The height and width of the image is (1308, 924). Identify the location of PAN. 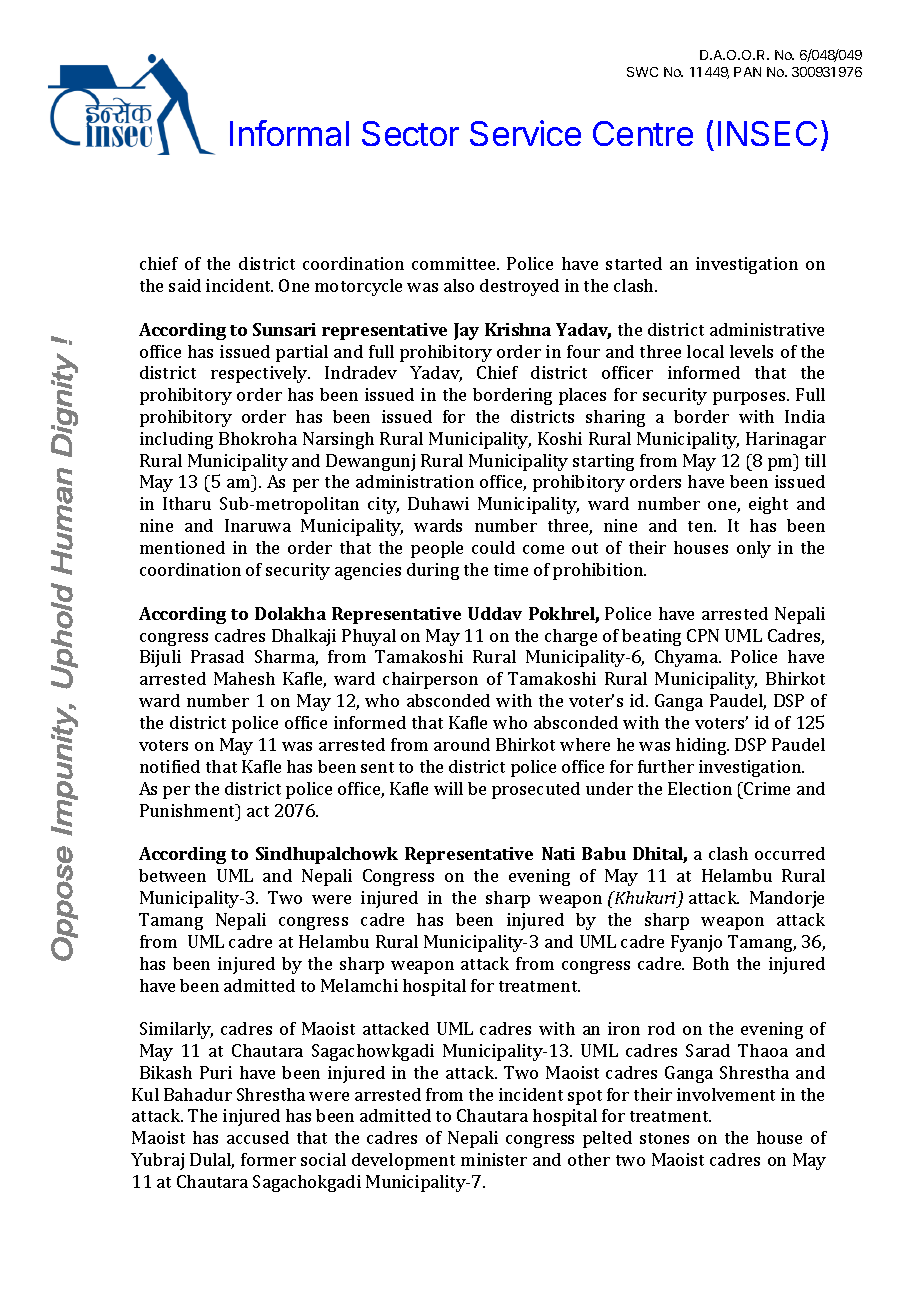
(747, 72).
